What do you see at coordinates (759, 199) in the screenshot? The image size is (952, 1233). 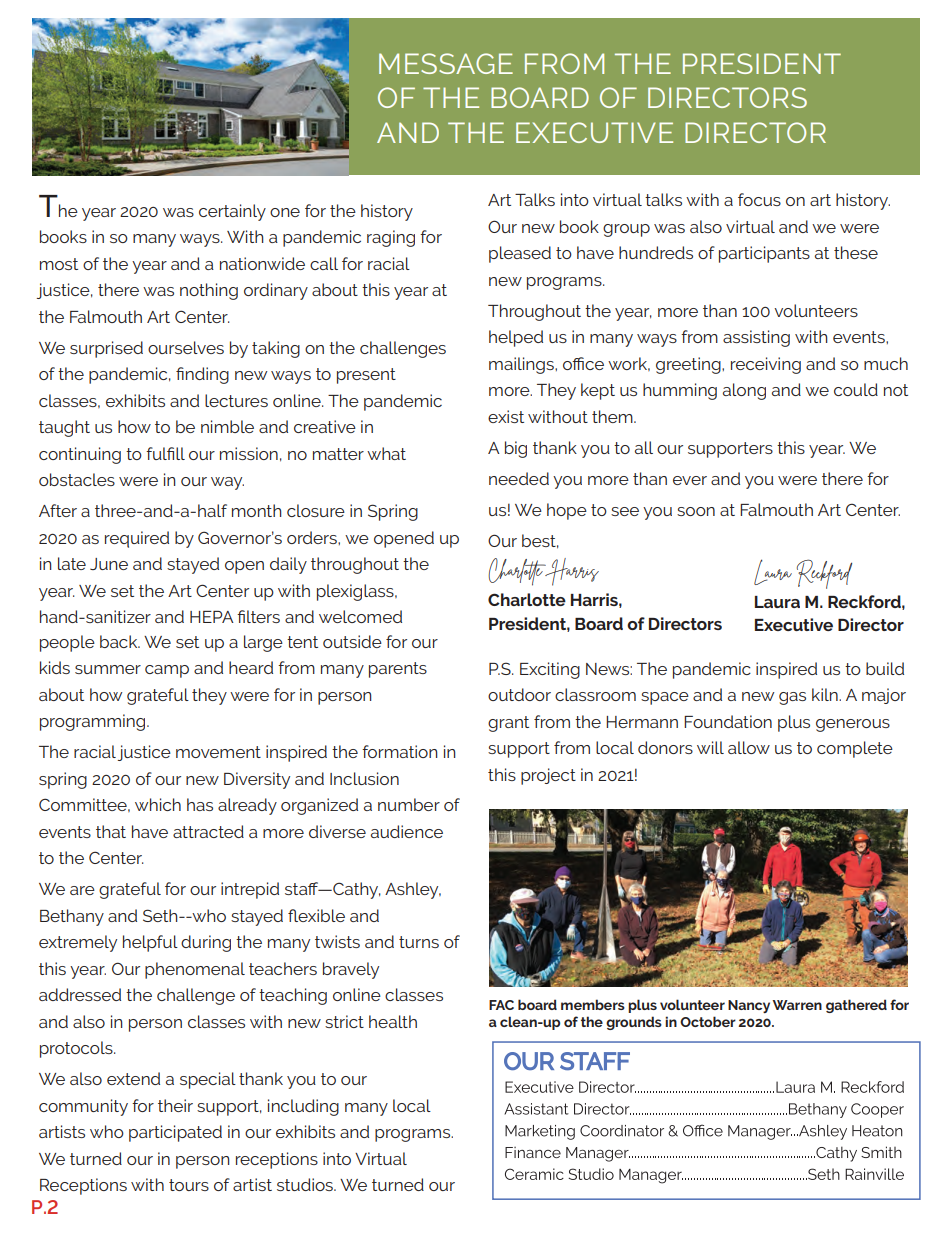 I see `focus` at bounding box center [759, 199].
